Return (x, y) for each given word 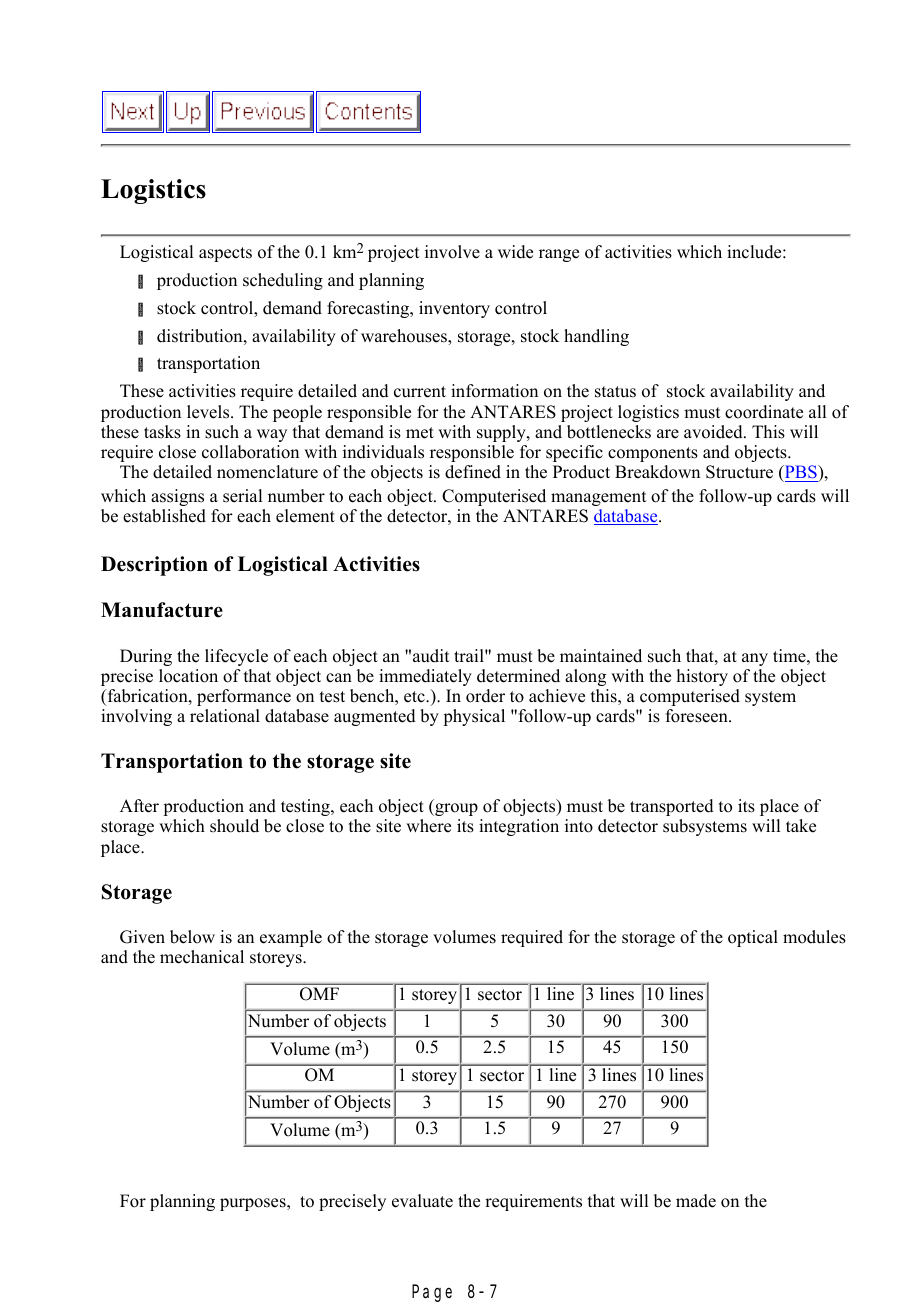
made (696, 1201)
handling (596, 337)
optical (753, 938)
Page (432, 1294)
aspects (225, 254)
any (755, 659)
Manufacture (162, 610)
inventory (454, 309)
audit (431, 656)
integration (519, 827)
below (192, 937)
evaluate (422, 1201)
